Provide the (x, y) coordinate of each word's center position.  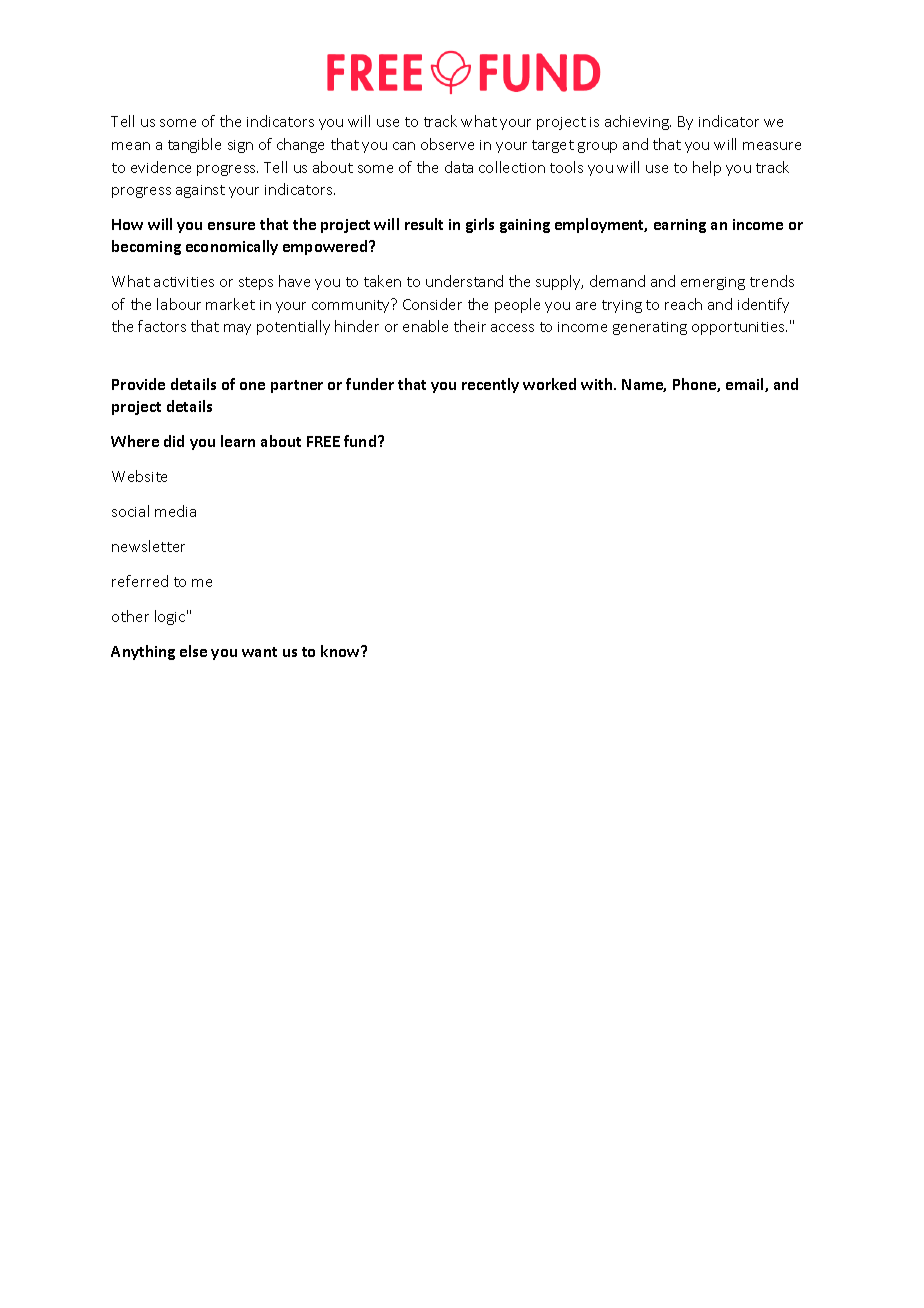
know (341, 651)
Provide (138, 384)
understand (464, 281)
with (598, 384)
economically (232, 247)
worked (549, 384)
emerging (713, 283)
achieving (638, 122)
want (259, 652)
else (193, 651)
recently (490, 385)
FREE (323, 441)
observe (447, 144)
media (175, 511)
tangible (194, 145)
